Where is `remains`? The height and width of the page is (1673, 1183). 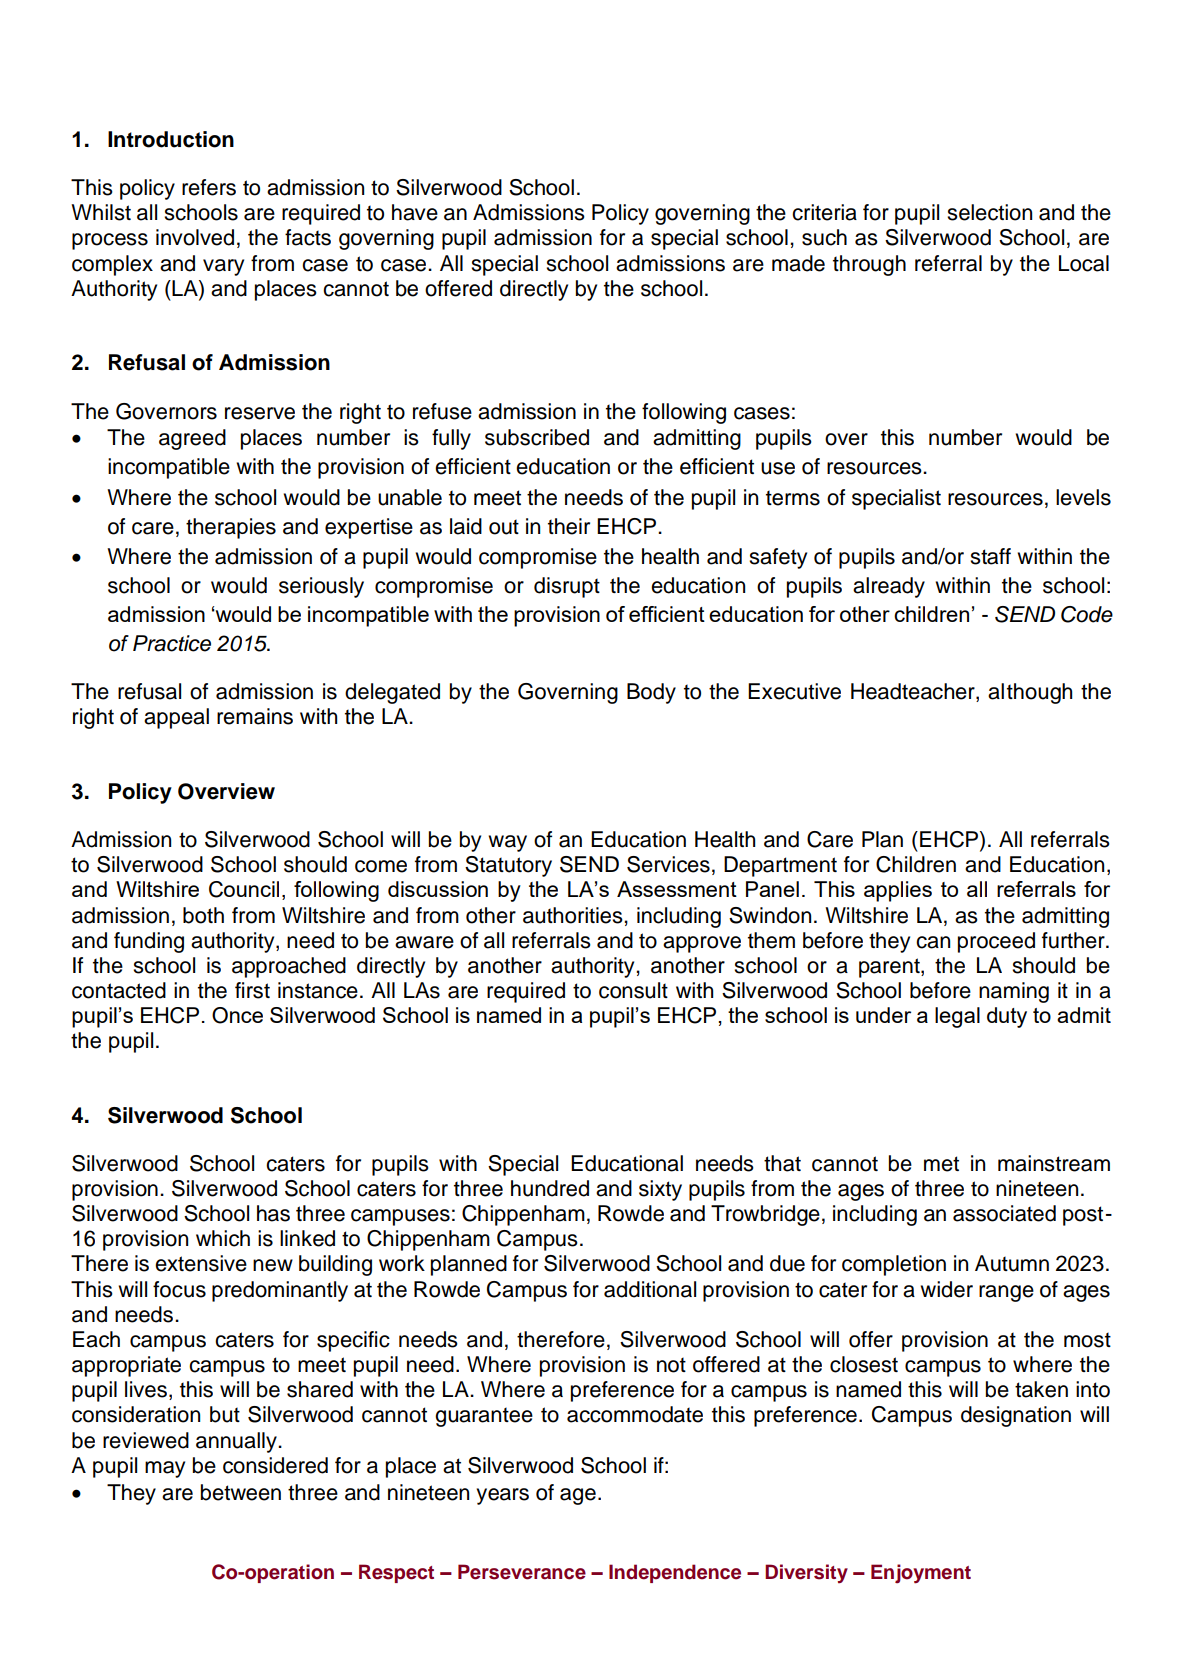
remains is located at coordinates (255, 716).
